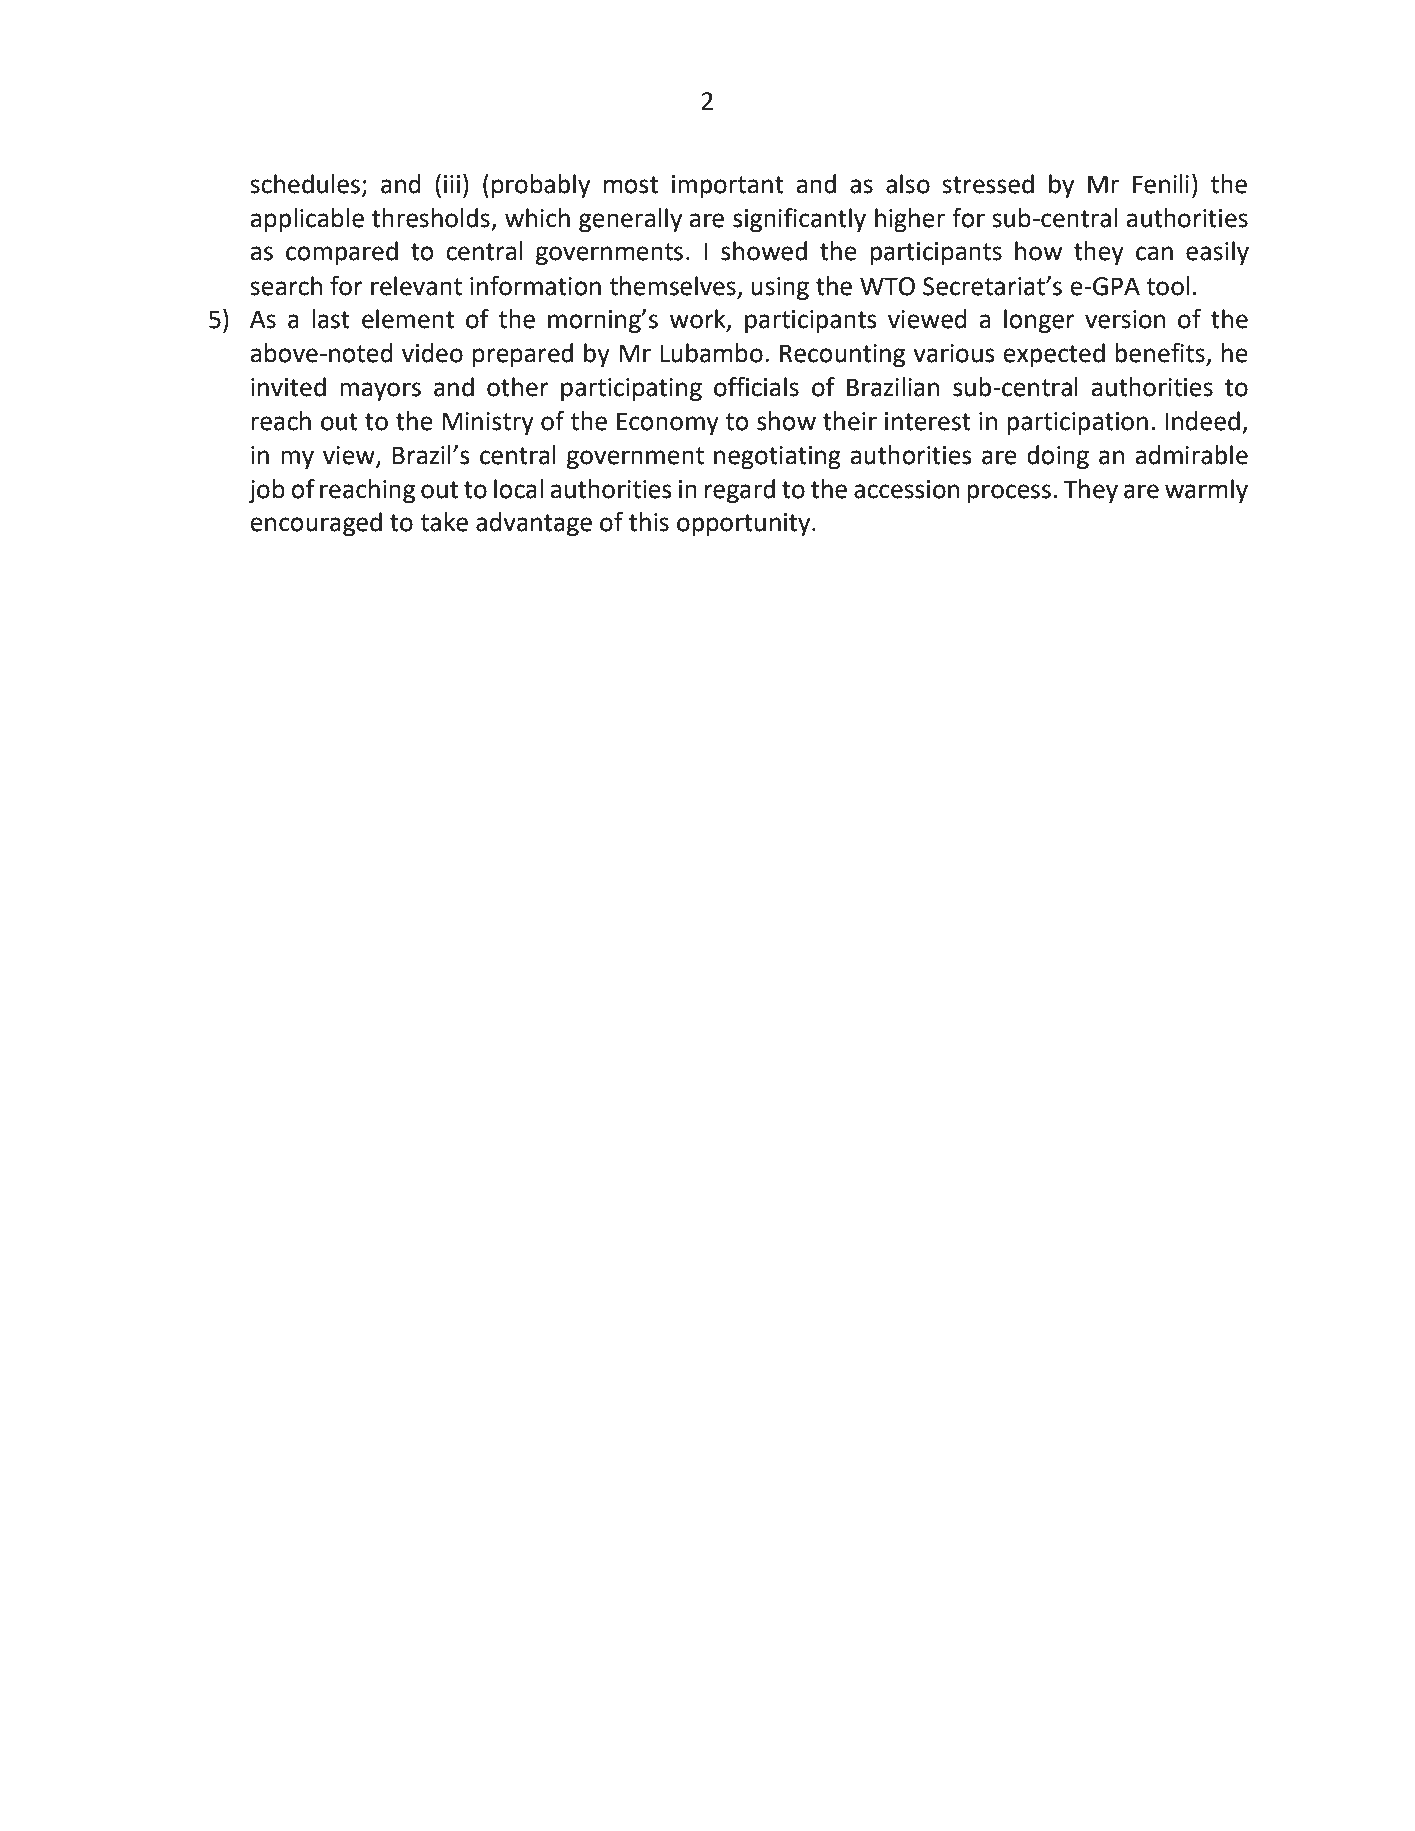 The height and width of the screenshot is (1831, 1415). What do you see at coordinates (416, 286) in the screenshot?
I see `relevant` at bounding box center [416, 286].
